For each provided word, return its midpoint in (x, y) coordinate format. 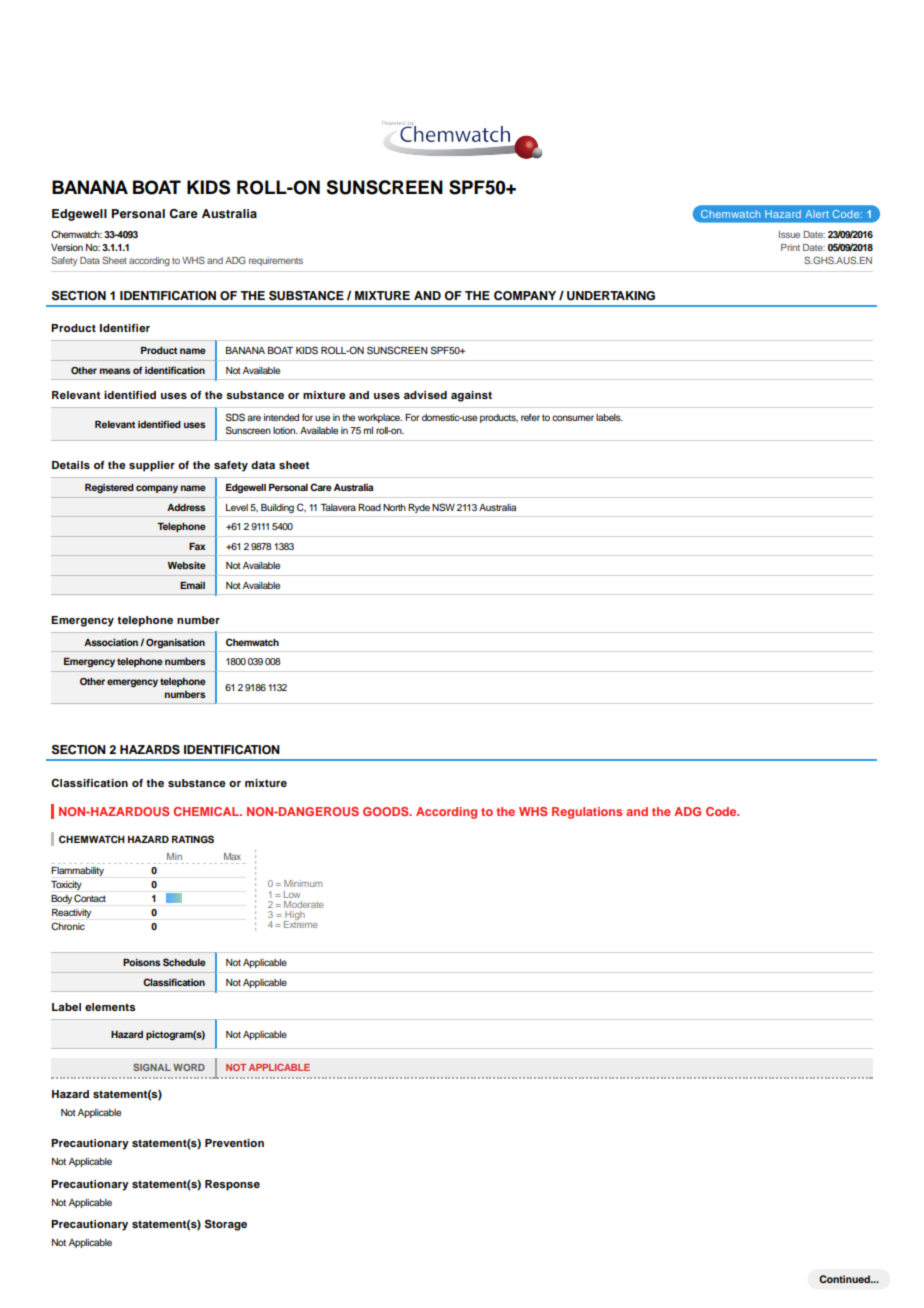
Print (790, 247)
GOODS (387, 811)
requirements (276, 261)
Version (67, 247)
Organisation (175, 643)
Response (232, 1185)
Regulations (587, 813)
